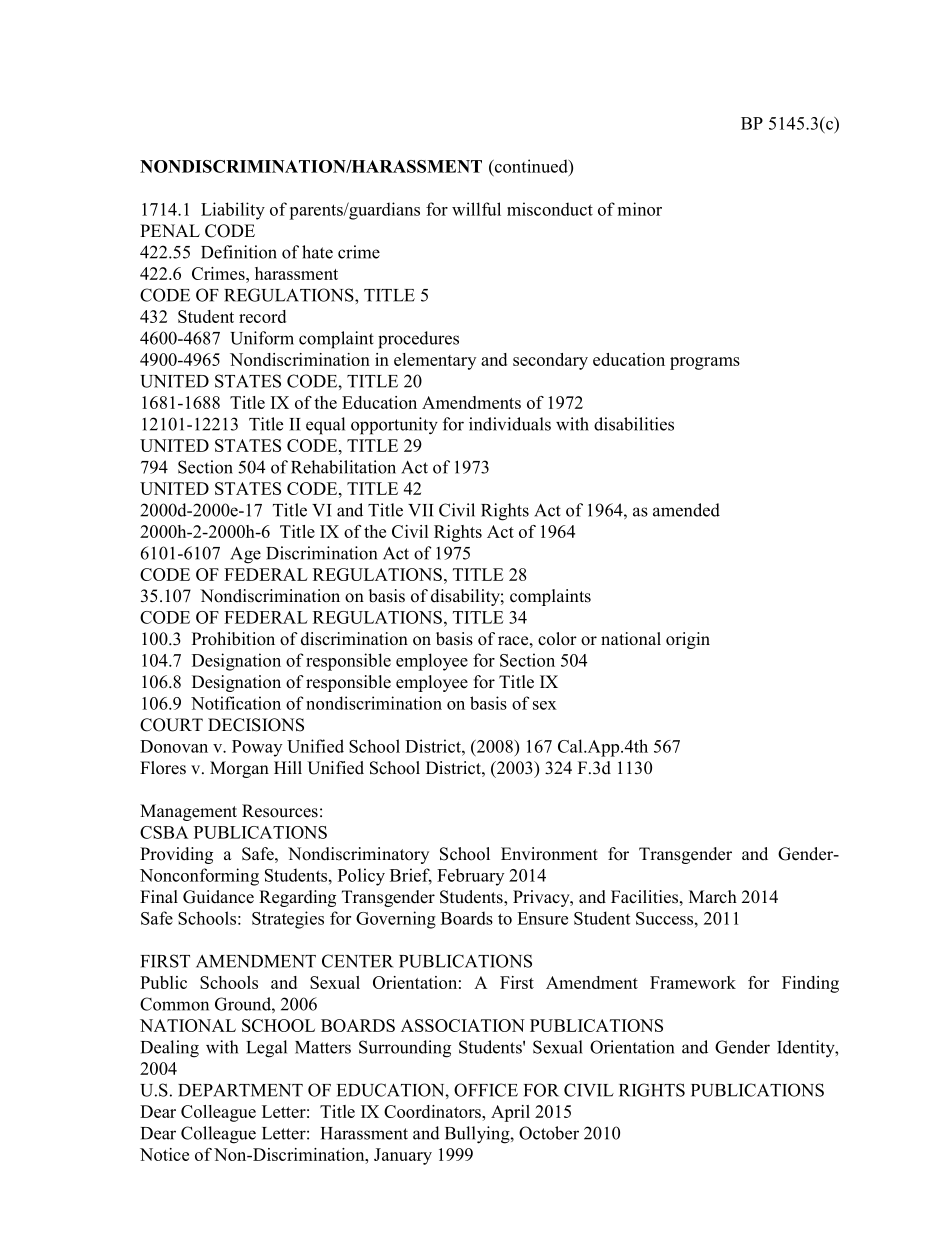 This screenshot has height=1233, width=952. Describe the element at coordinates (240, 1090) in the screenshot. I see `DEPARTMENT` at that location.
